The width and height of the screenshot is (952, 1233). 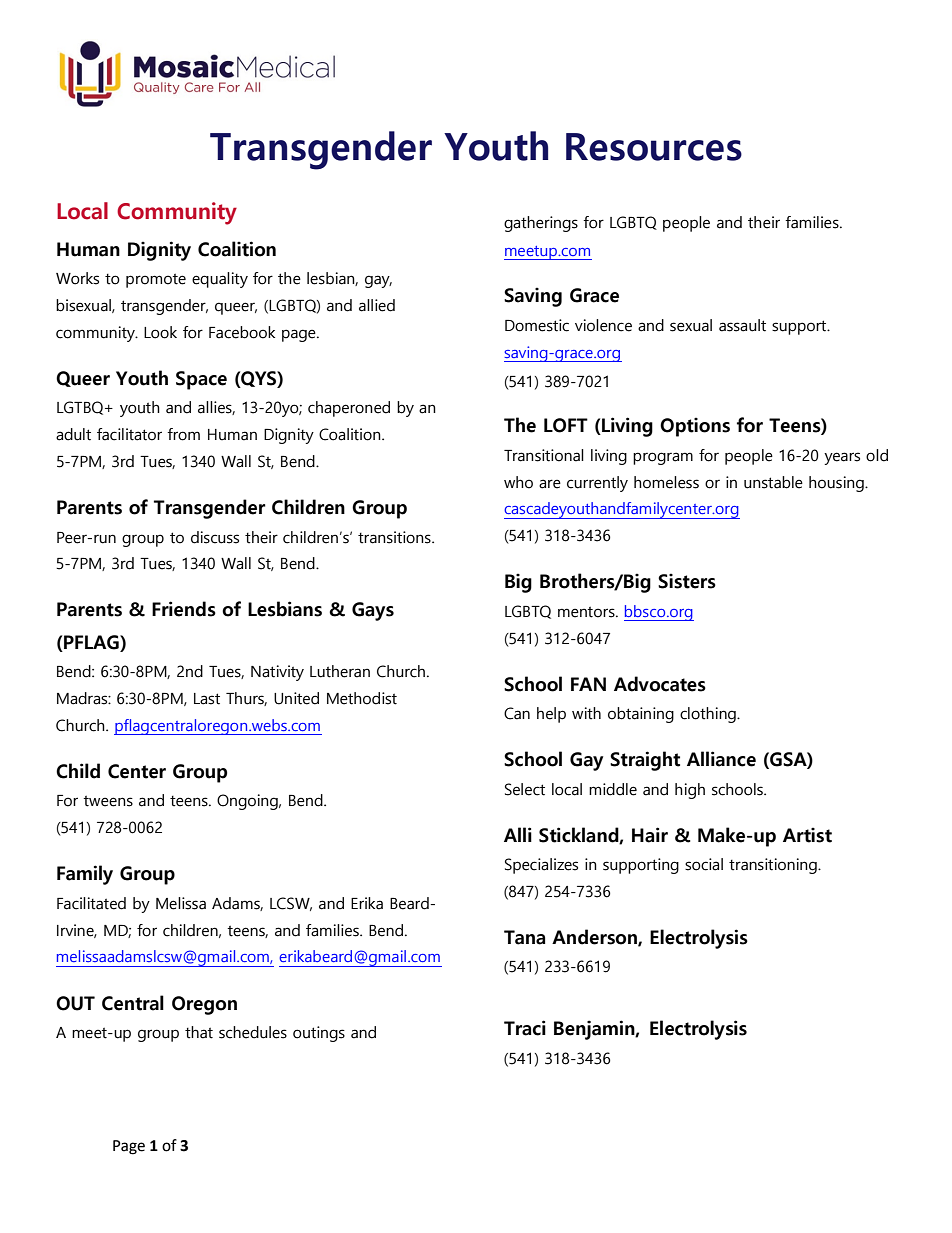 What do you see at coordinates (199, 1032) in the screenshot?
I see `that` at bounding box center [199, 1032].
